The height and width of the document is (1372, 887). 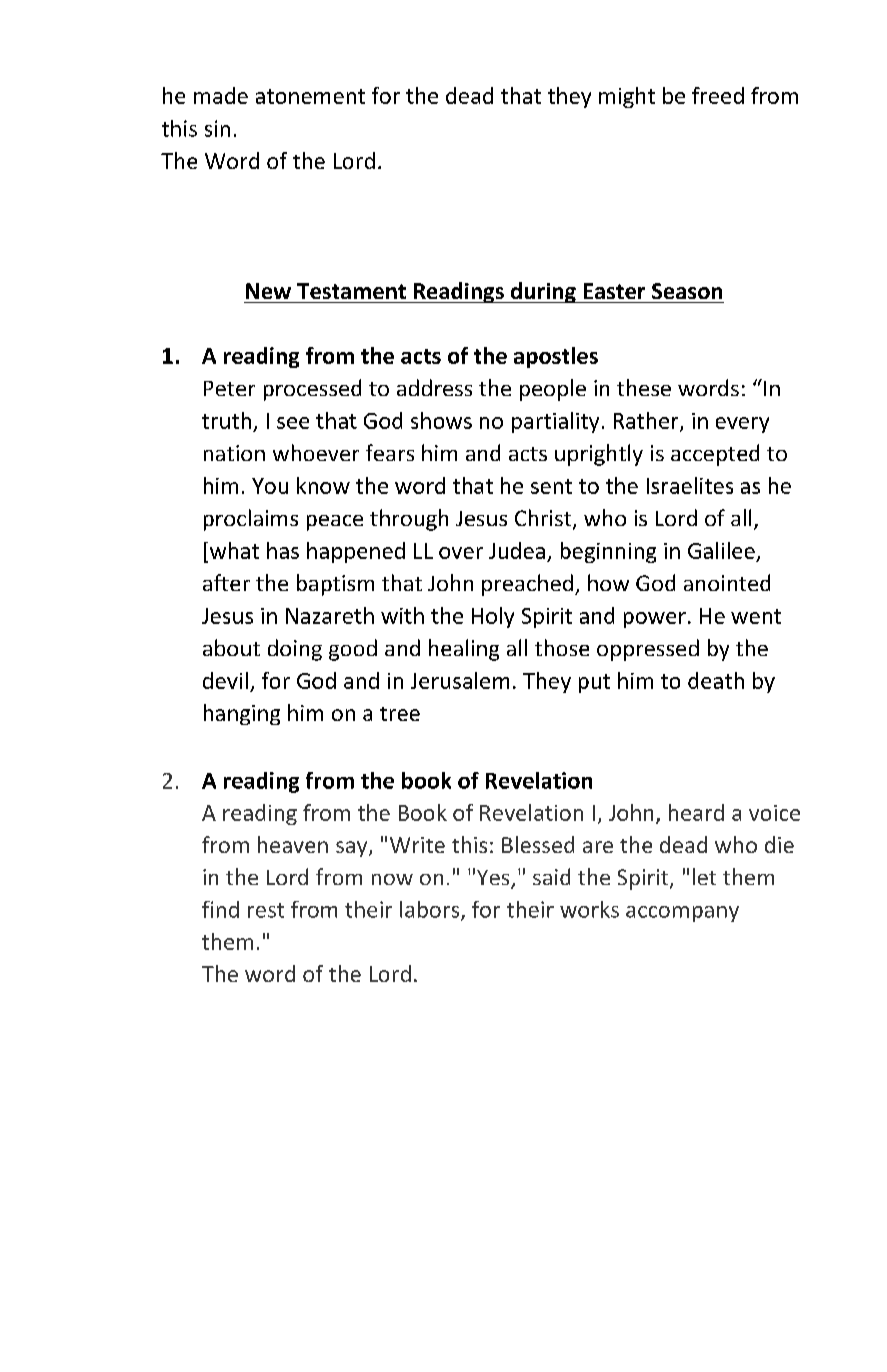 I want to click on partiality, so click(x=555, y=422).
